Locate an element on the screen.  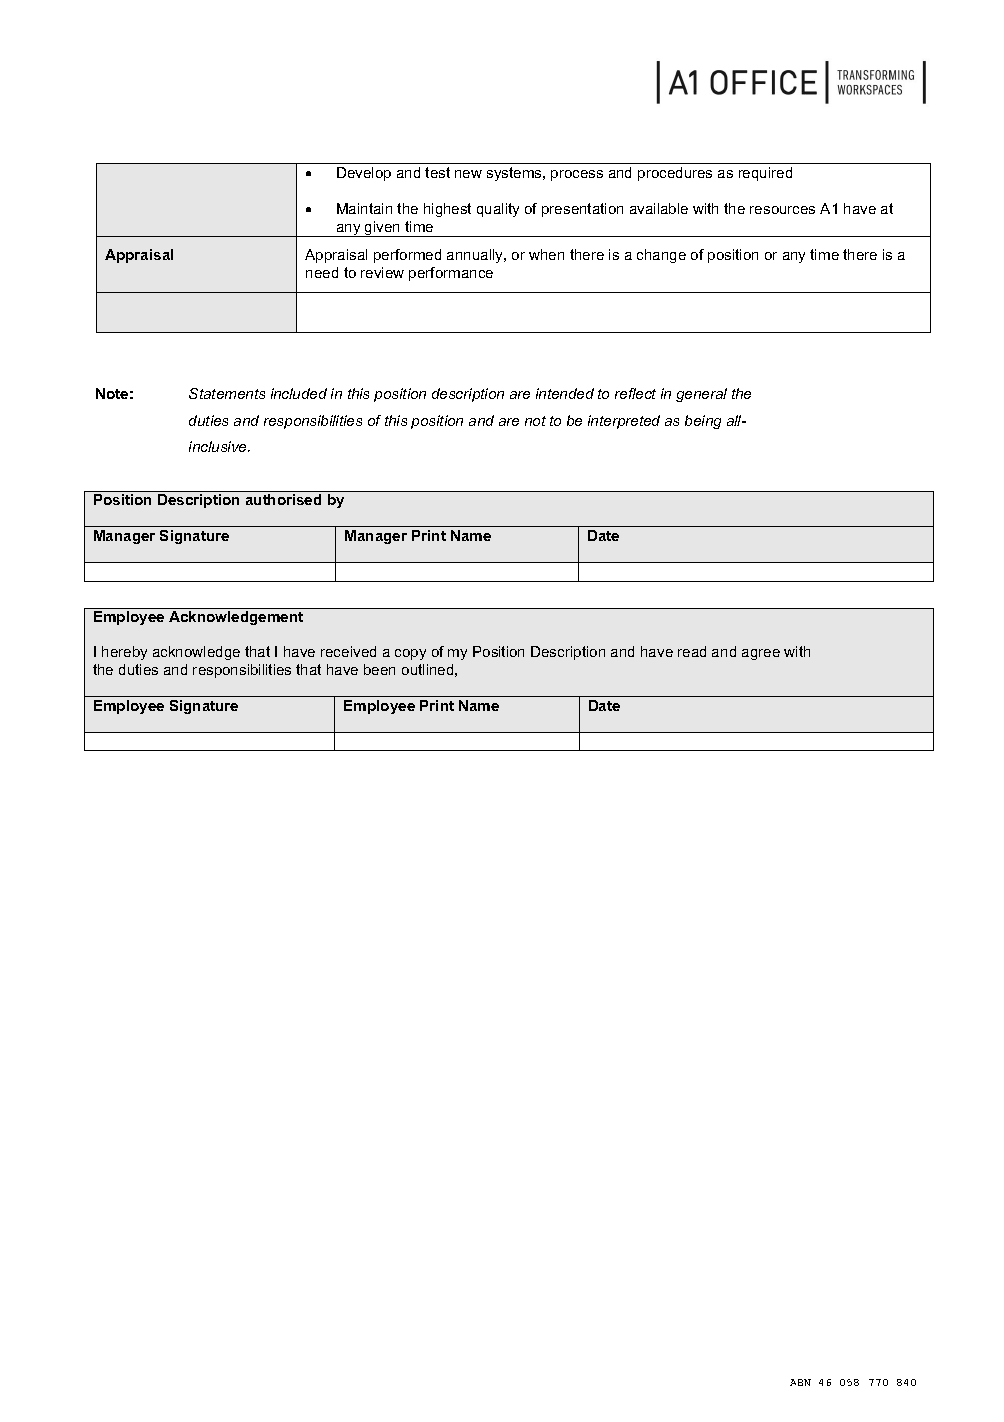
received is located at coordinates (348, 651).
